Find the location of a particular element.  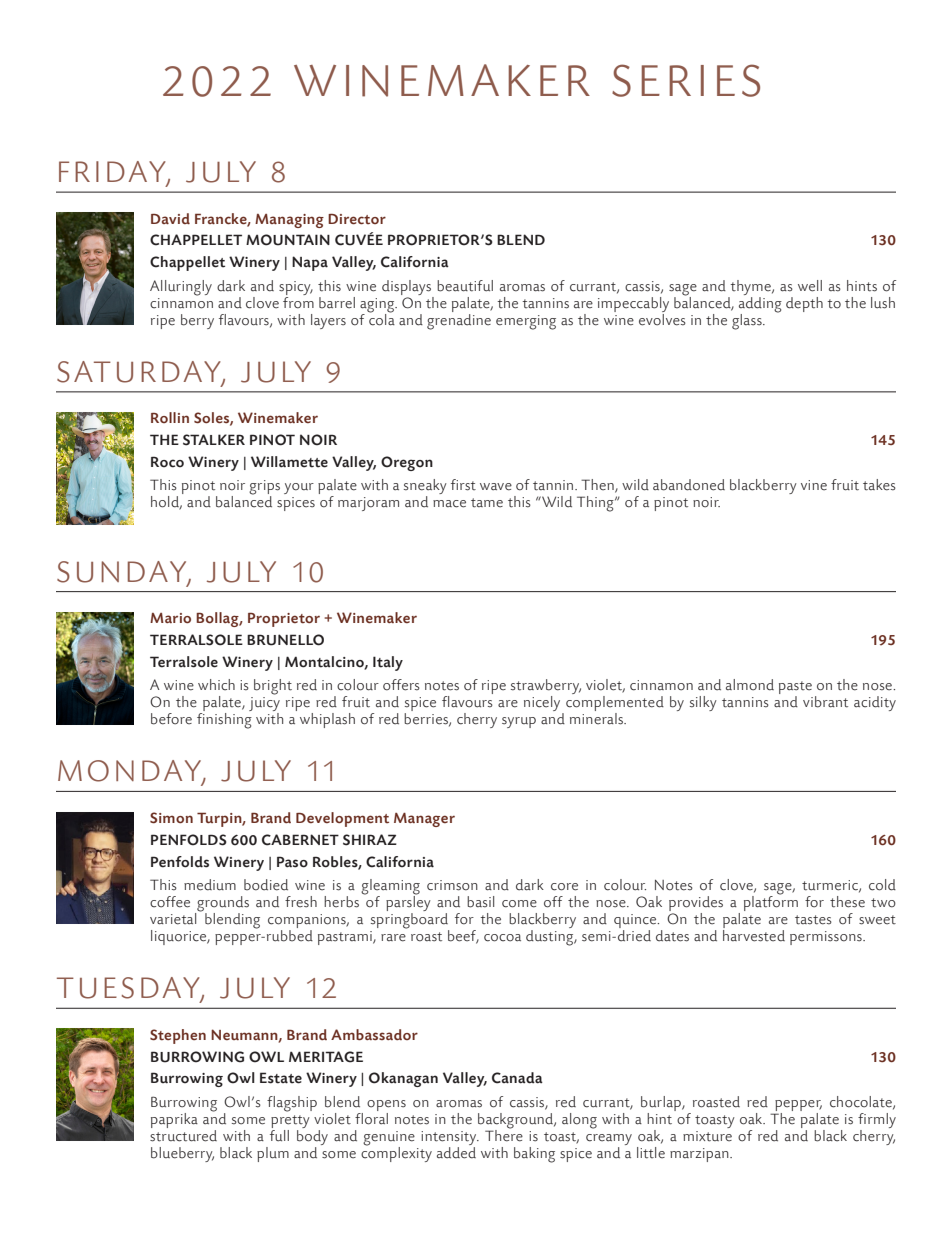

vine is located at coordinates (814, 485).
